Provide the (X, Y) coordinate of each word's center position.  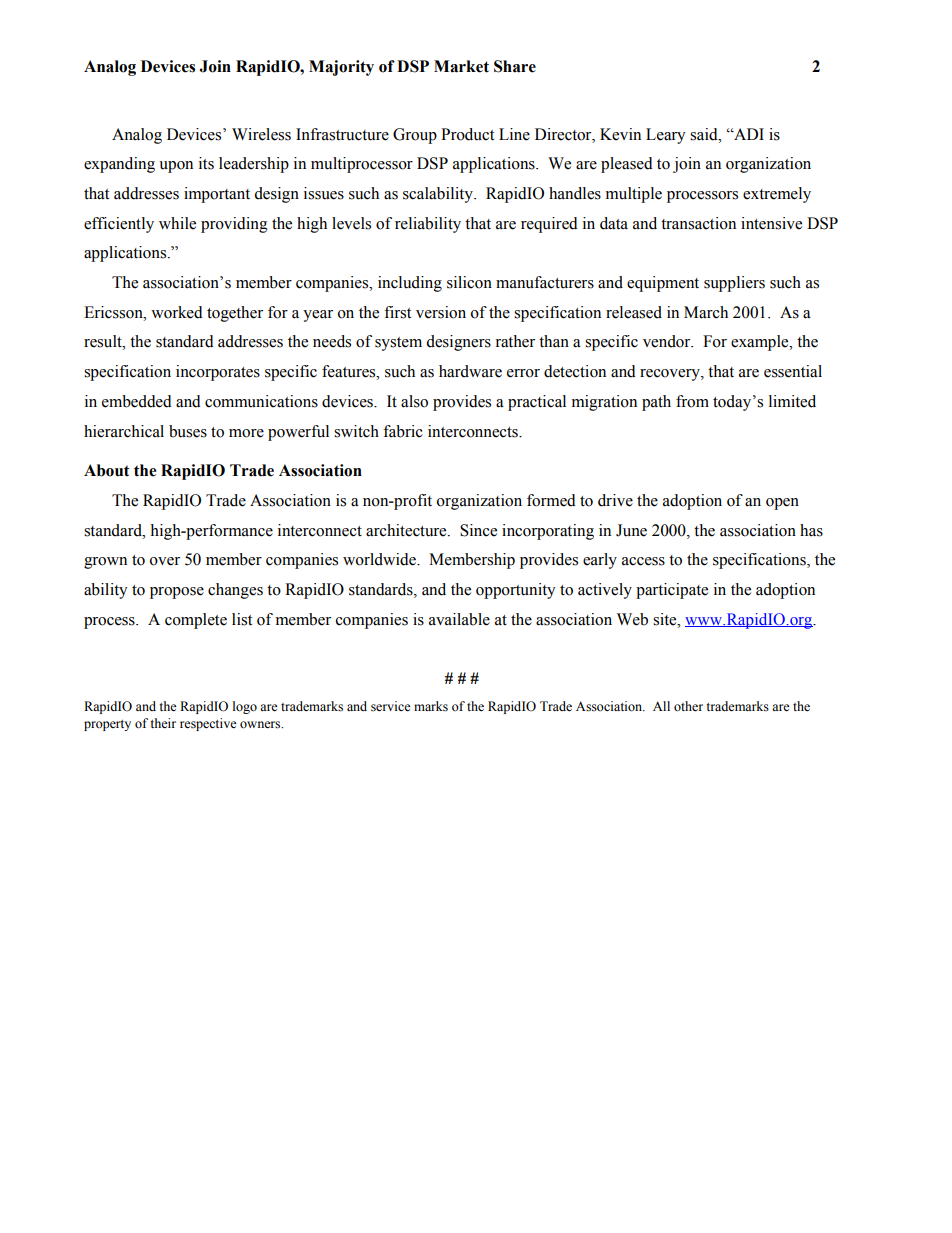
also (414, 401)
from (692, 401)
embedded (137, 401)
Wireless (261, 134)
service (391, 706)
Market (461, 66)
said (705, 134)
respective (208, 724)
